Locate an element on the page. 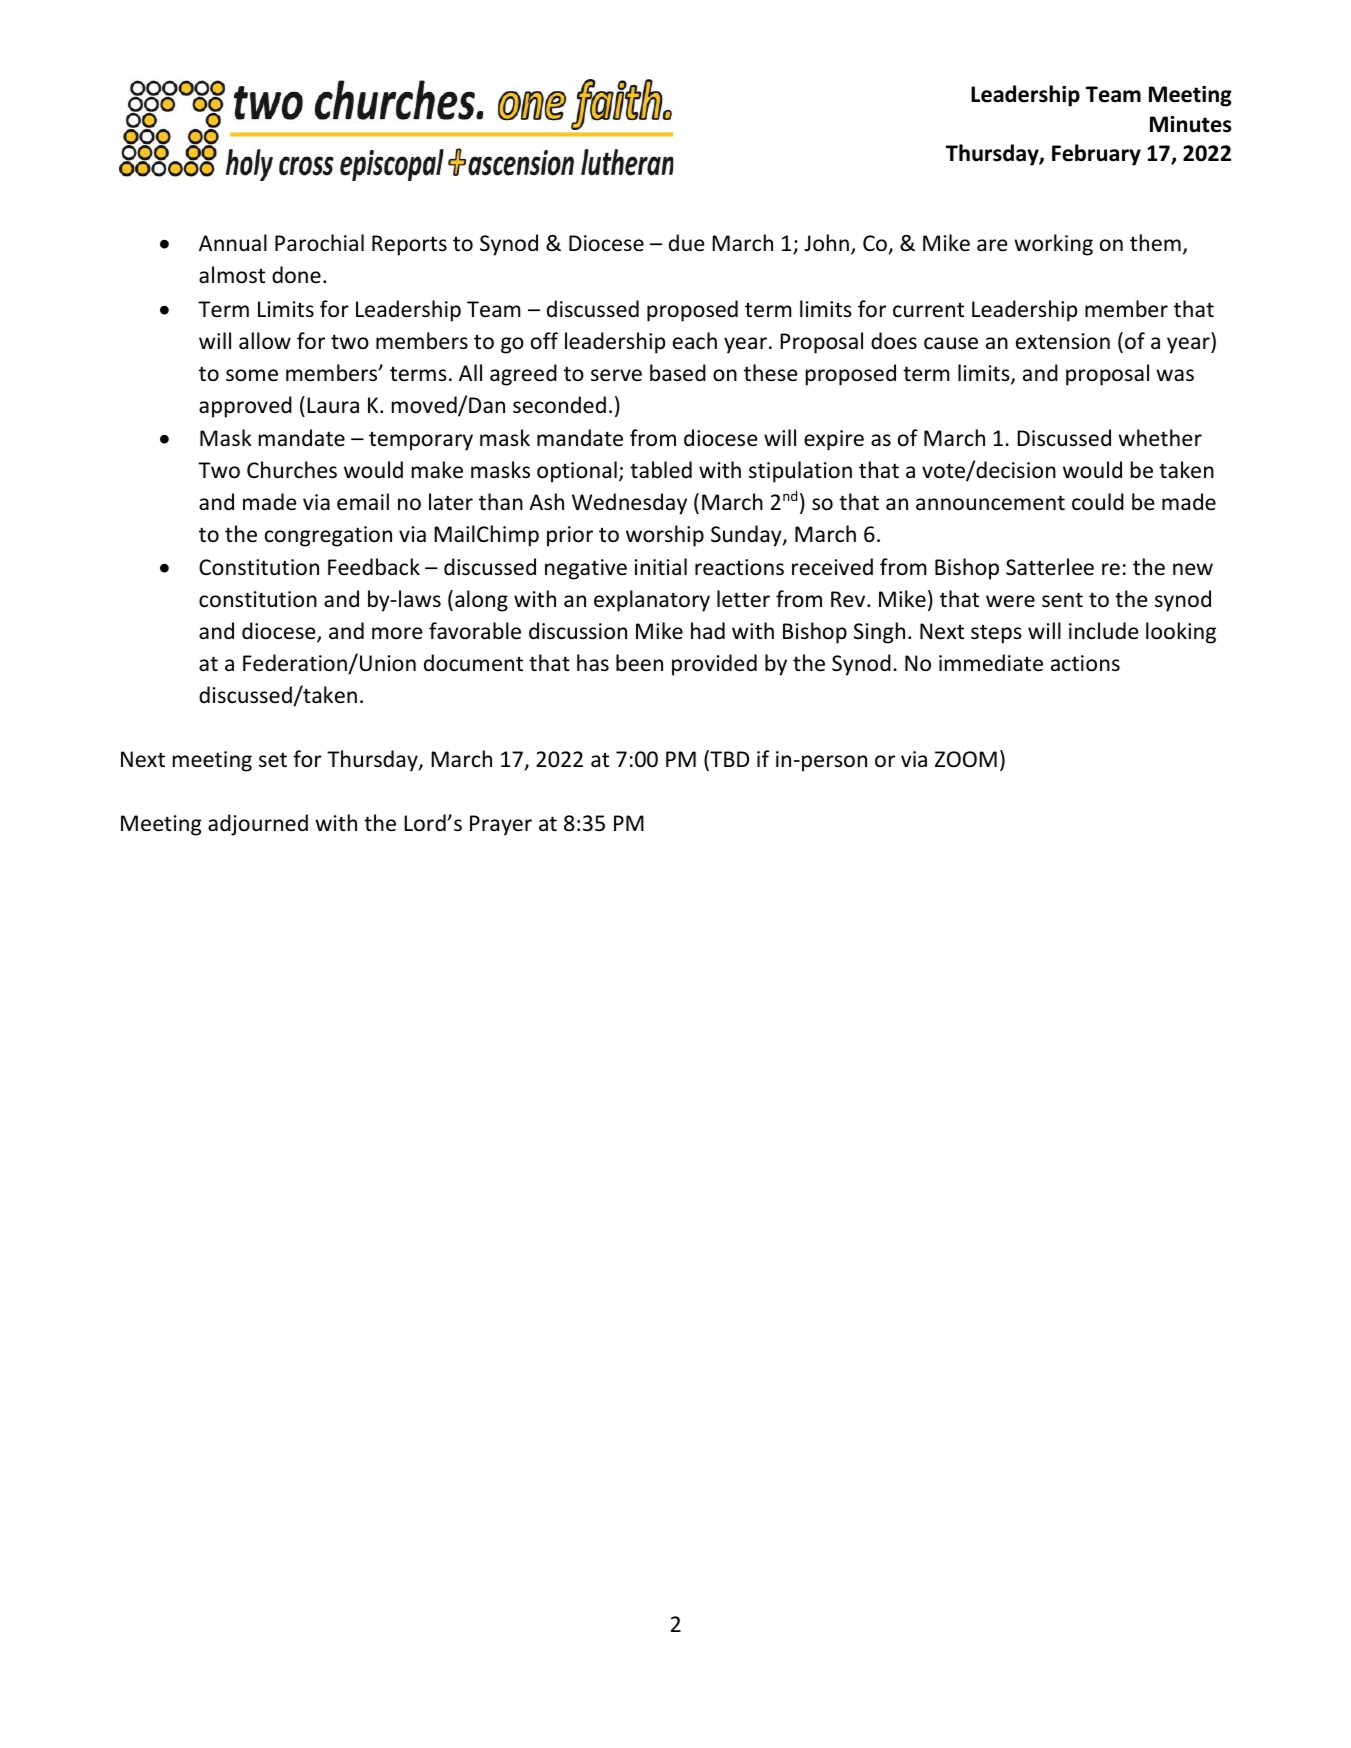  extension is located at coordinates (1063, 341).
